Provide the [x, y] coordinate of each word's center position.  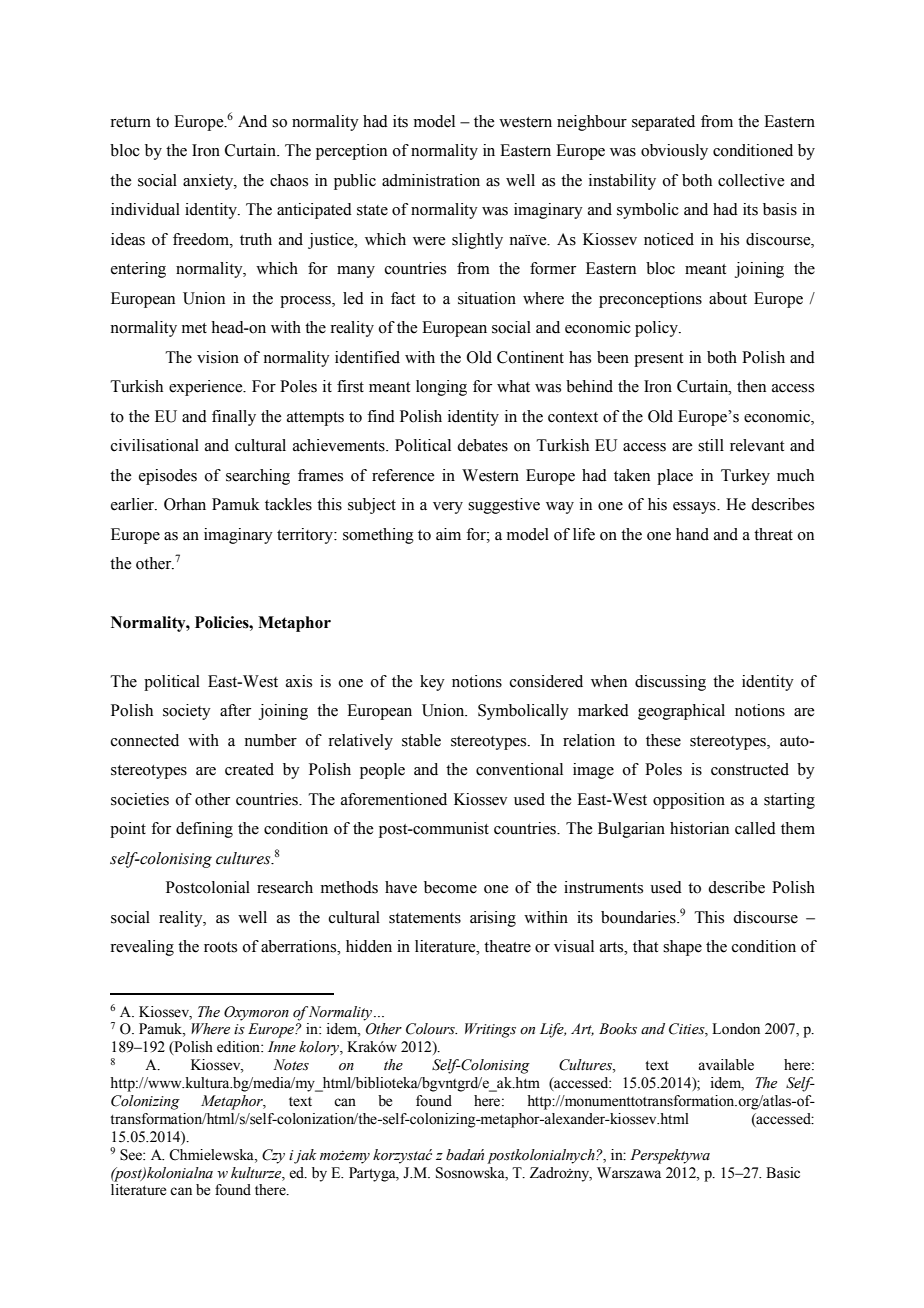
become [450, 887]
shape [682, 948]
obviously [674, 152]
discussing [670, 683]
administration [431, 180]
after [235, 710]
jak [305, 1156]
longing [441, 388]
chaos [289, 180]
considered [546, 681]
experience [207, 388]
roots [220, 947]
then [751, 386]
